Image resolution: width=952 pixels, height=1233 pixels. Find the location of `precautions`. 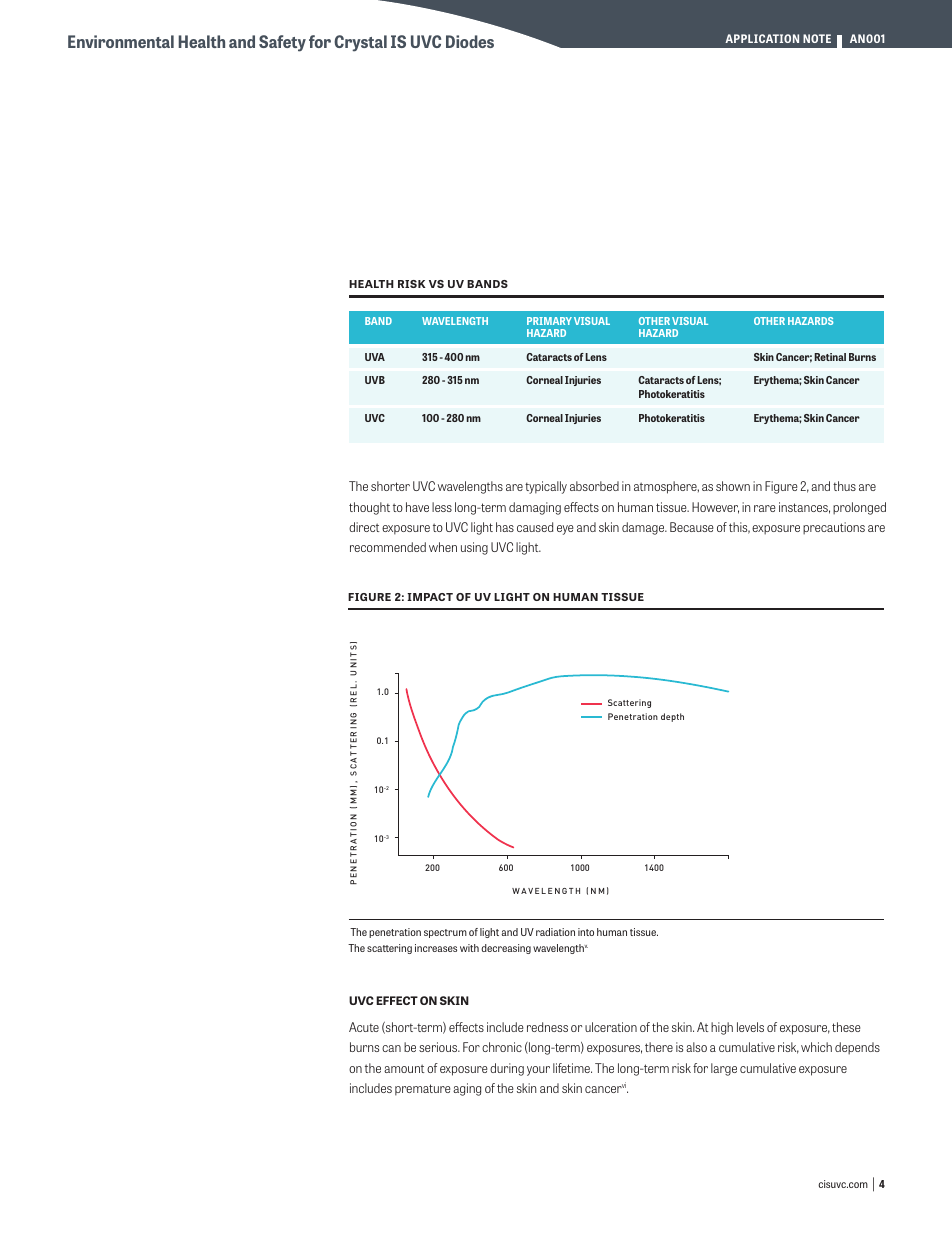

precautions is located at coordinates (834, 528).
